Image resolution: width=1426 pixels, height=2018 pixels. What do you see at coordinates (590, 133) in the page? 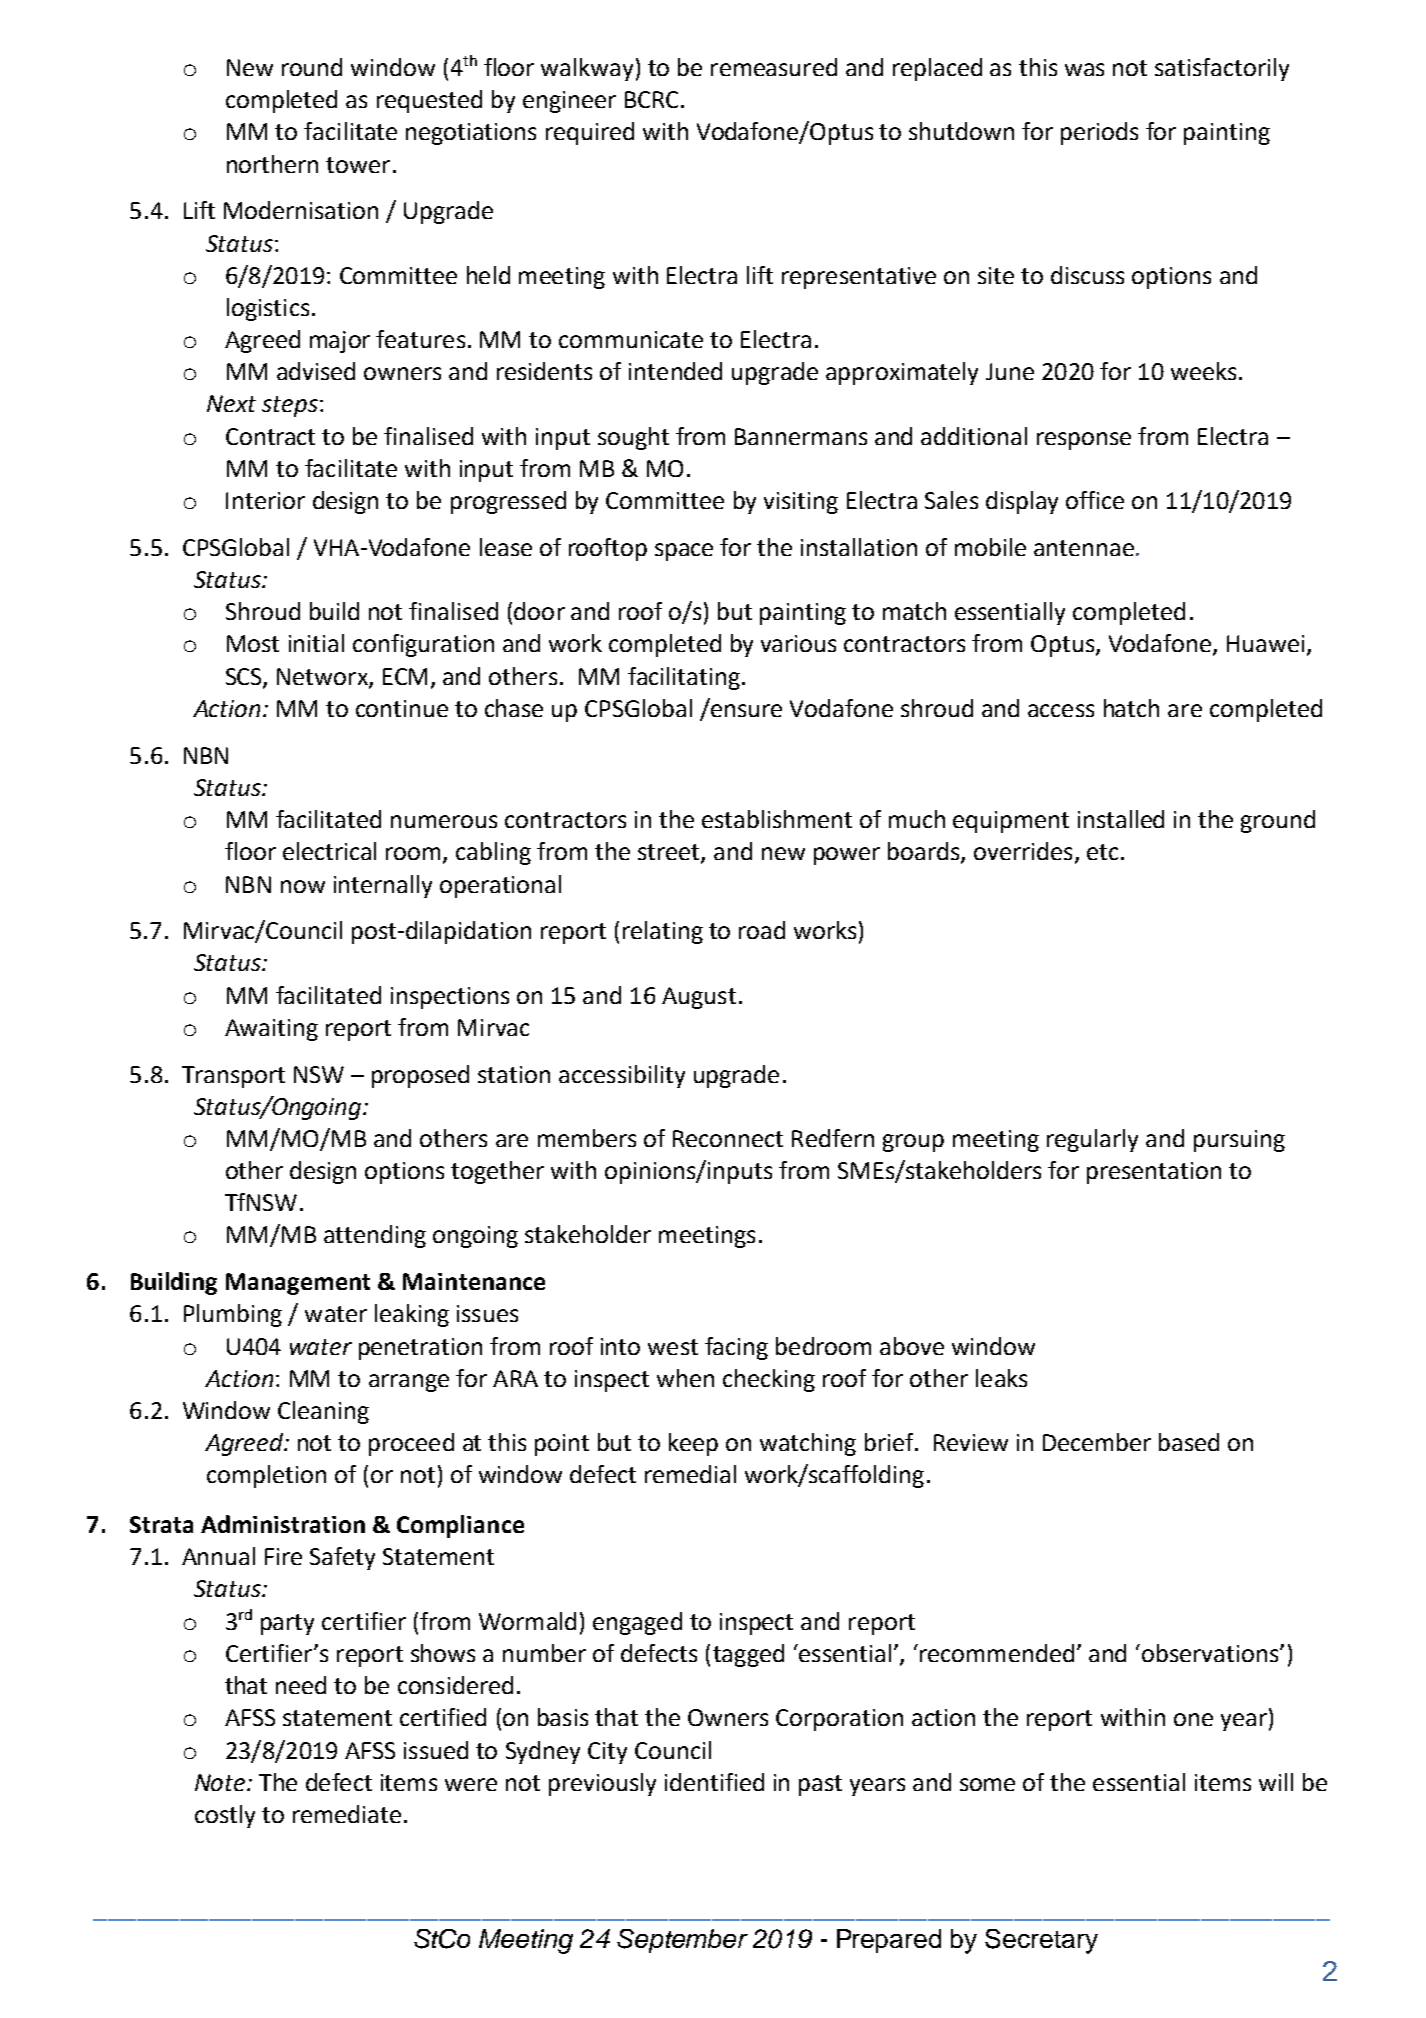
I see `required` at bounding box center [590, 133].
